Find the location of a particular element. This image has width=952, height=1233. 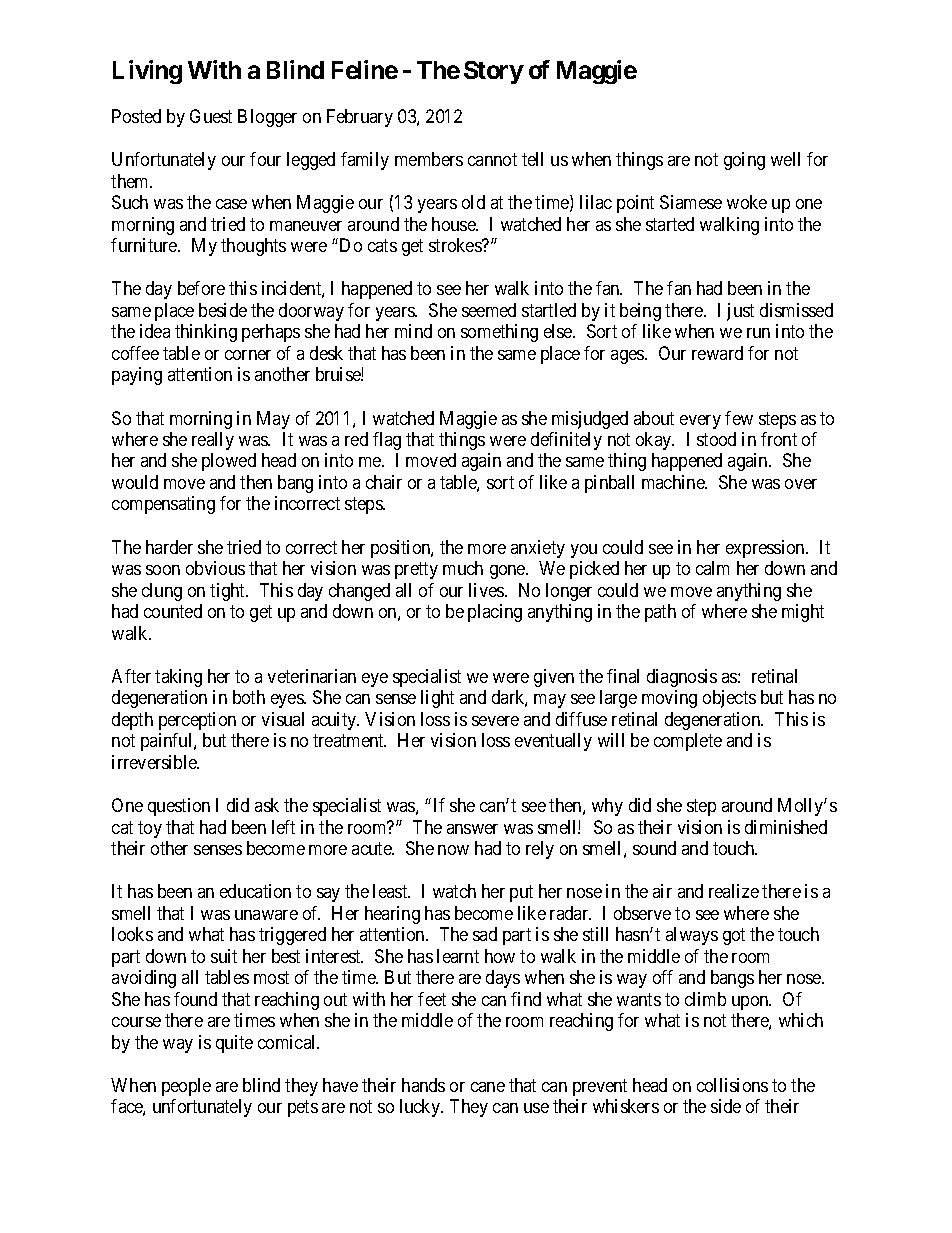

people is located at coordinates (186, 1087).
